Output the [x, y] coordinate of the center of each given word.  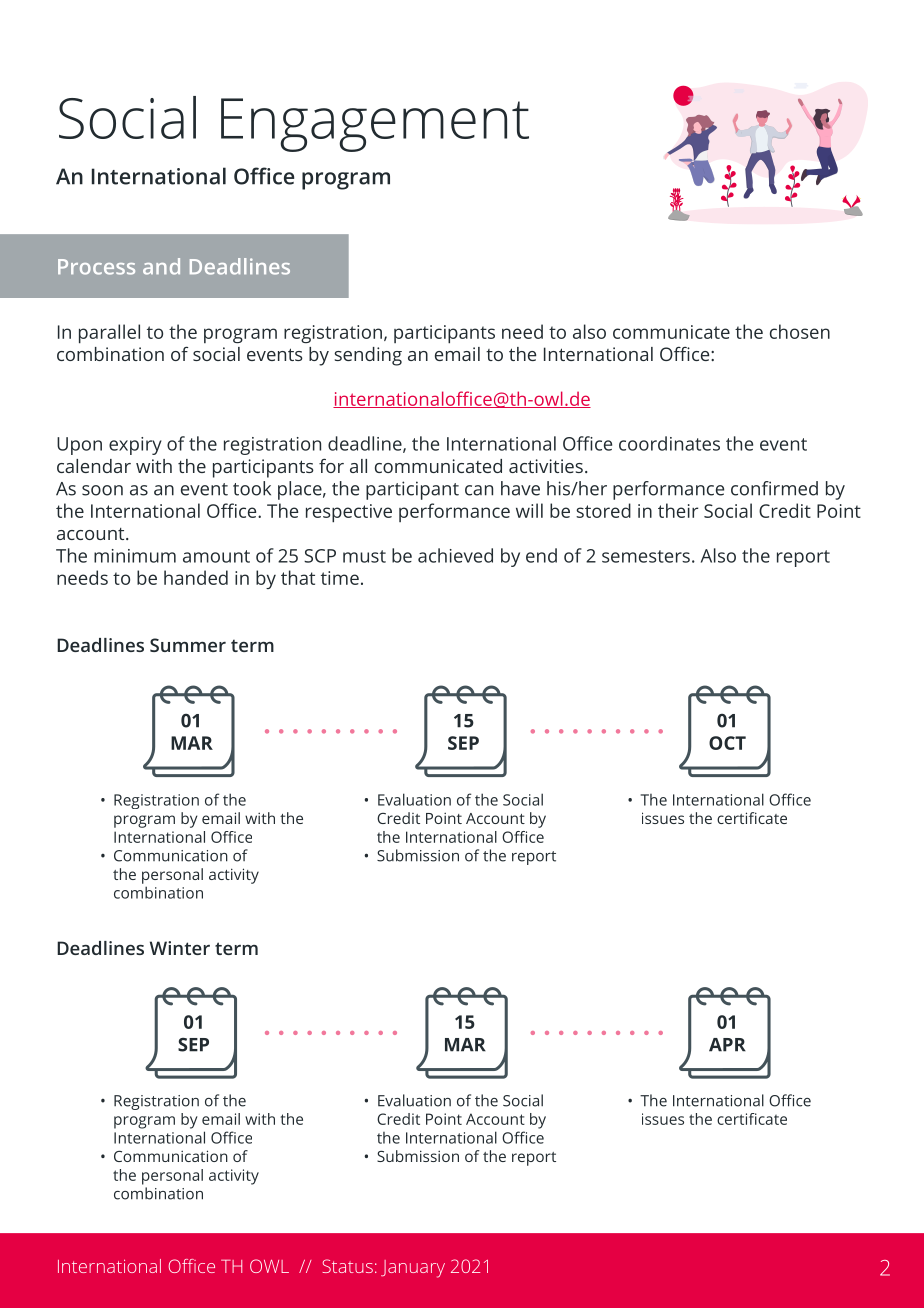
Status [347, 1266]
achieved [455, 555]
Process [96, 267]
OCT [727, 743]
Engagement [375, 125]
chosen [800, 331]
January [413, 1269]
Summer [188, 645]
